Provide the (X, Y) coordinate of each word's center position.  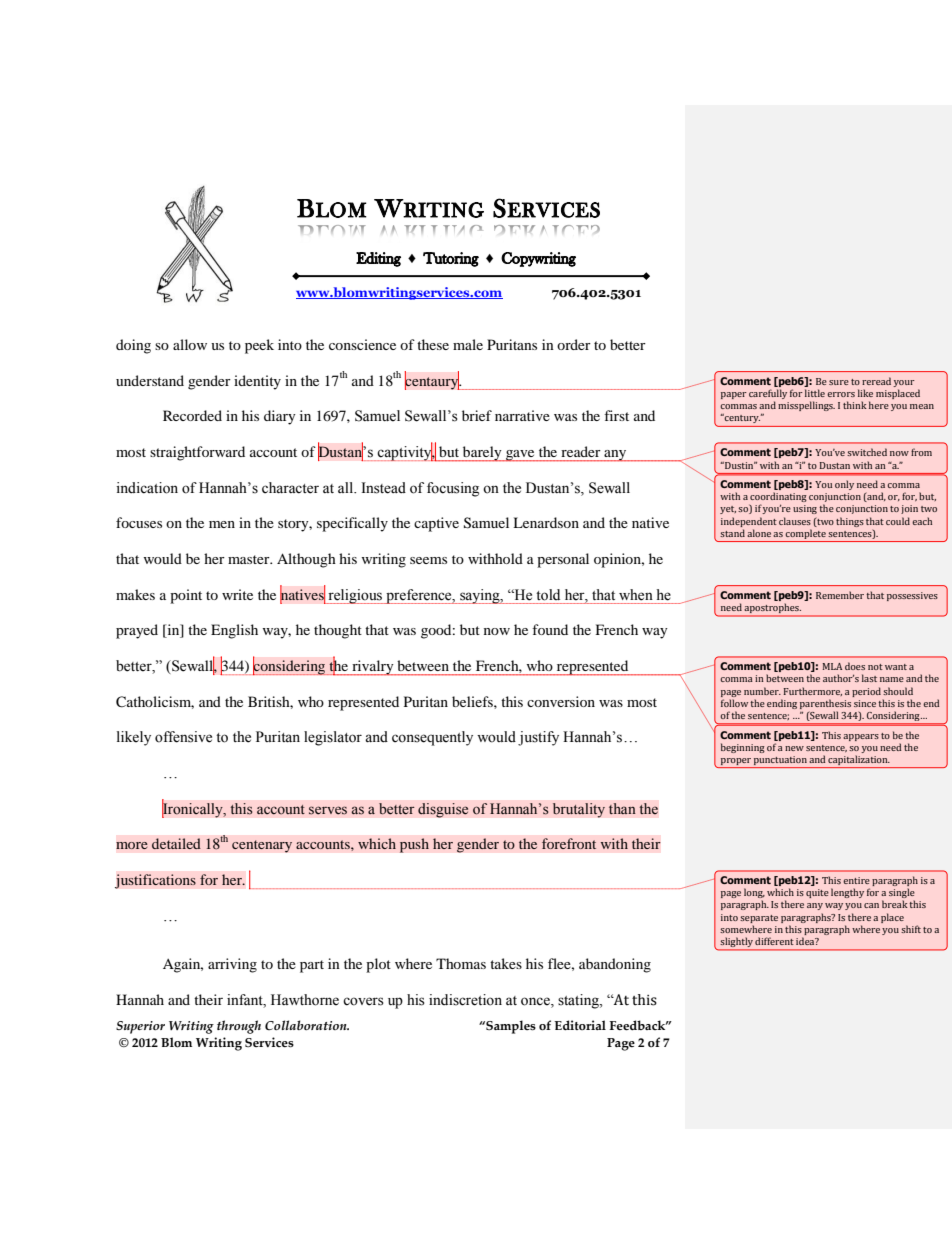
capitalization (858, 761)
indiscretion (465, 1000)
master (250, 559)
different (774, 941)
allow (190, 344)
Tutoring (451, 259)
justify (538, 738)
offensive (183, 737)
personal (563, 560)
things (850, 522)
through (239, 1027)
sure (839, 382)
